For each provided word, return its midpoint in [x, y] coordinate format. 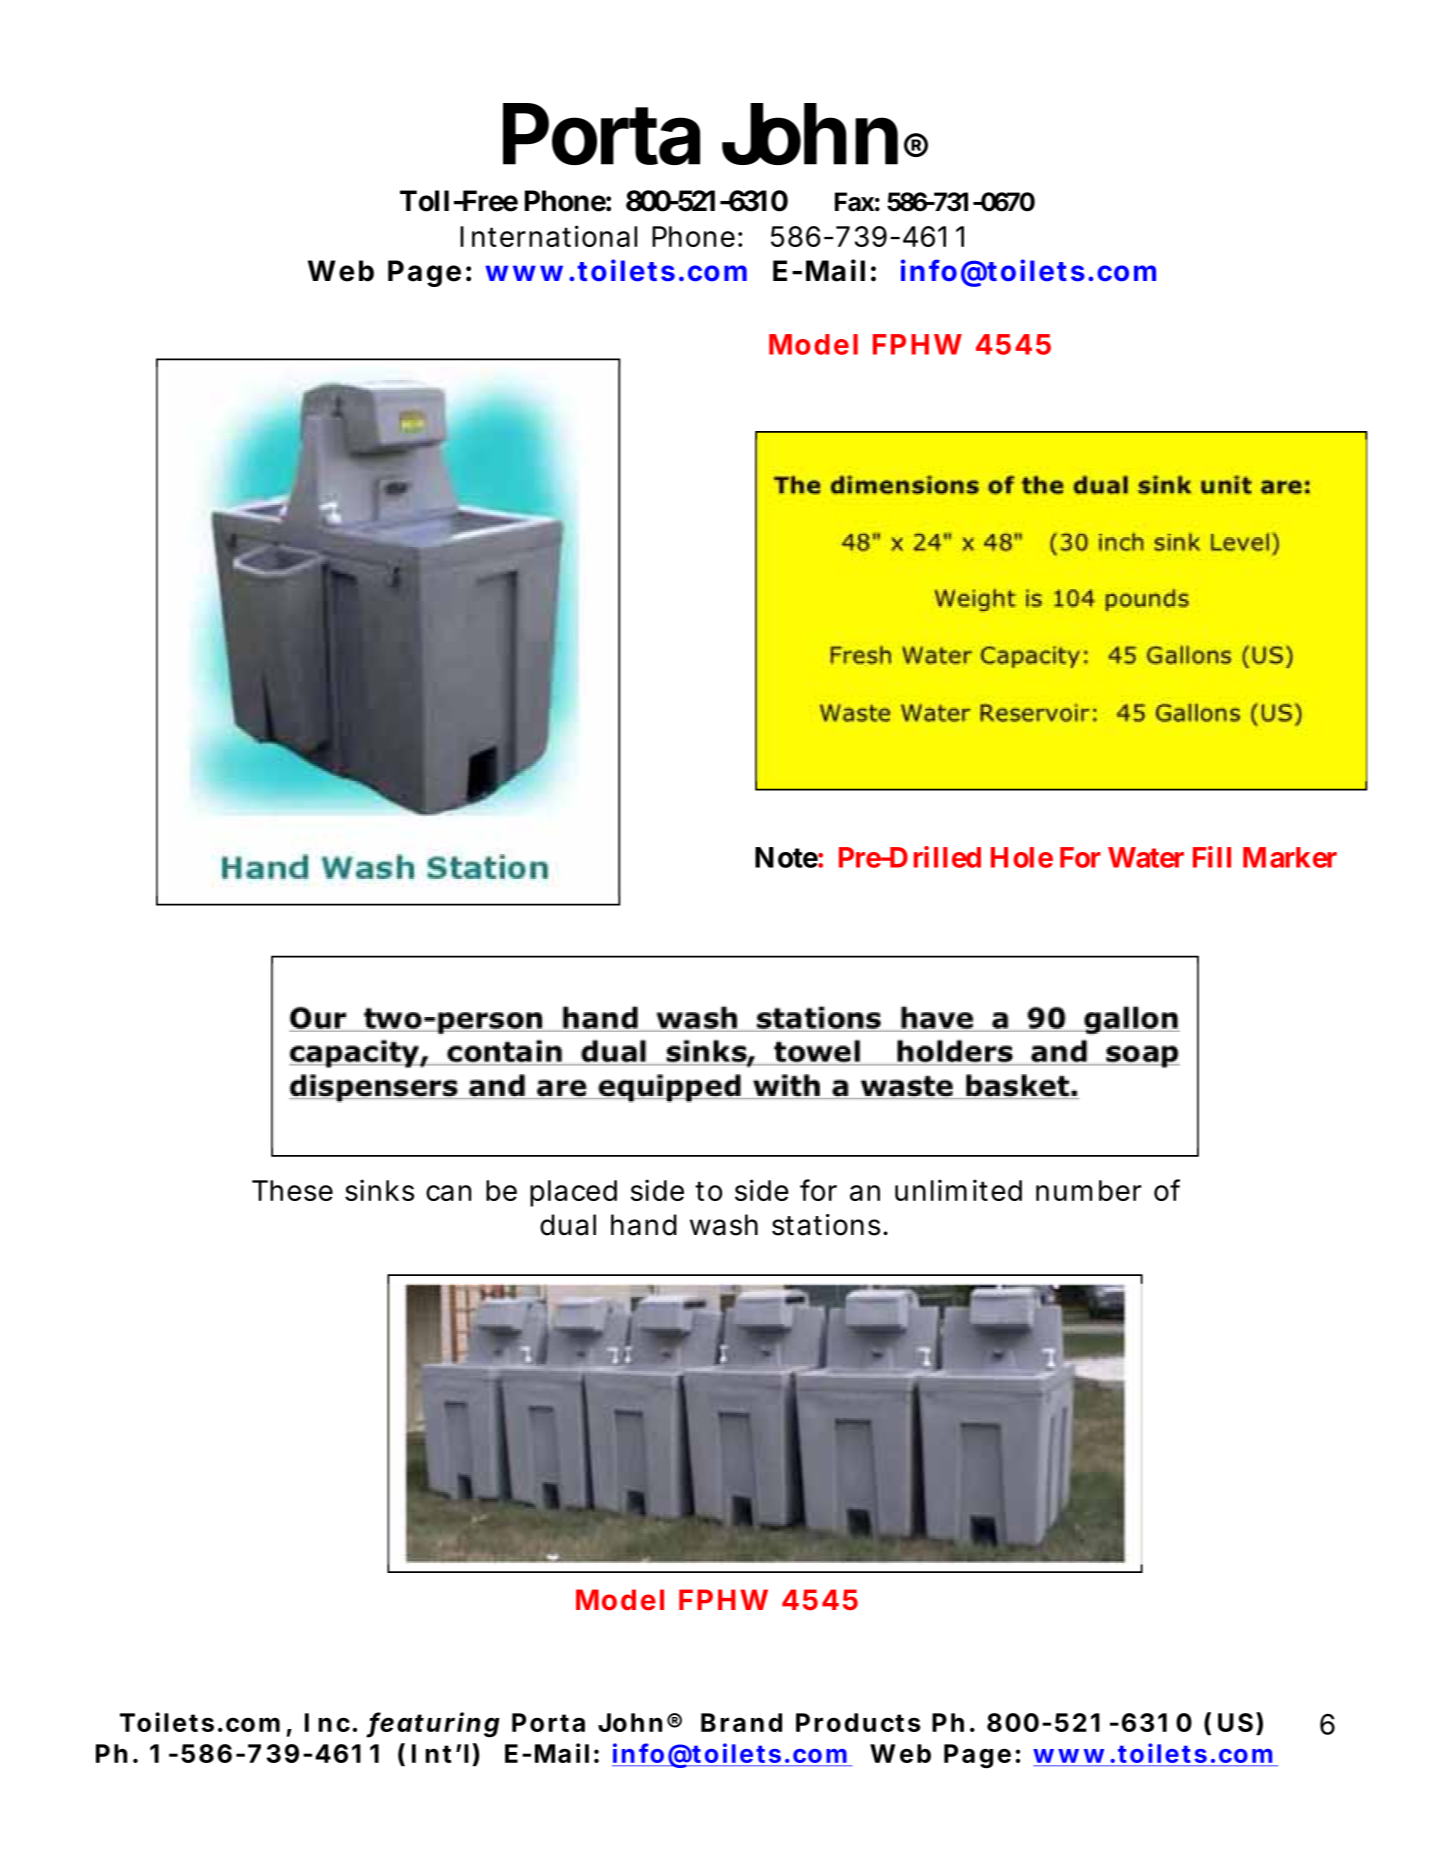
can [448, 1193]
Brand [741, 1722]
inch [1121, 542]
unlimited [958, 1190]
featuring [433, 1725]
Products [858, 1722]
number [1088, 1190]
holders [955, 1051]
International [548, 236]
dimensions [905, 485]
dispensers [374, 1088]
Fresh [860, 655]
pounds [1147, 600]
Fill [1212, 857]
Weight [975, 600]
